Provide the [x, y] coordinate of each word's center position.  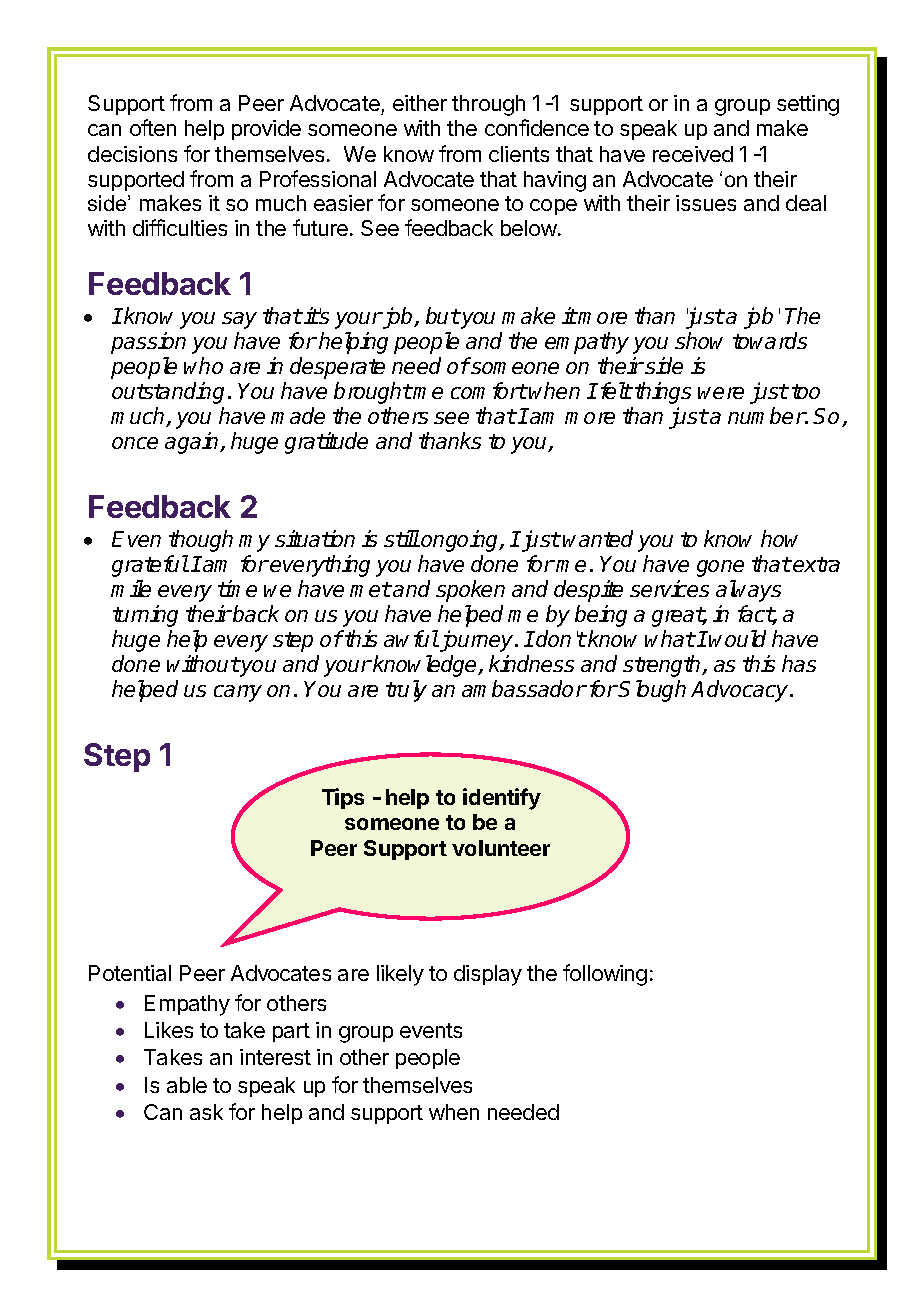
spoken [470, 591]
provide [266, 130]
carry [238, 693]
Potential [130, 973]
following [605, 975]
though [201, 541]
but [443, 315]
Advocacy [741, 691]
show [699, 340]
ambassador [524, 688]
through [488, 105]
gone [720, 568]
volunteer [501, 848]
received [693, 154]
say [239, 320]
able [187, 1085]
